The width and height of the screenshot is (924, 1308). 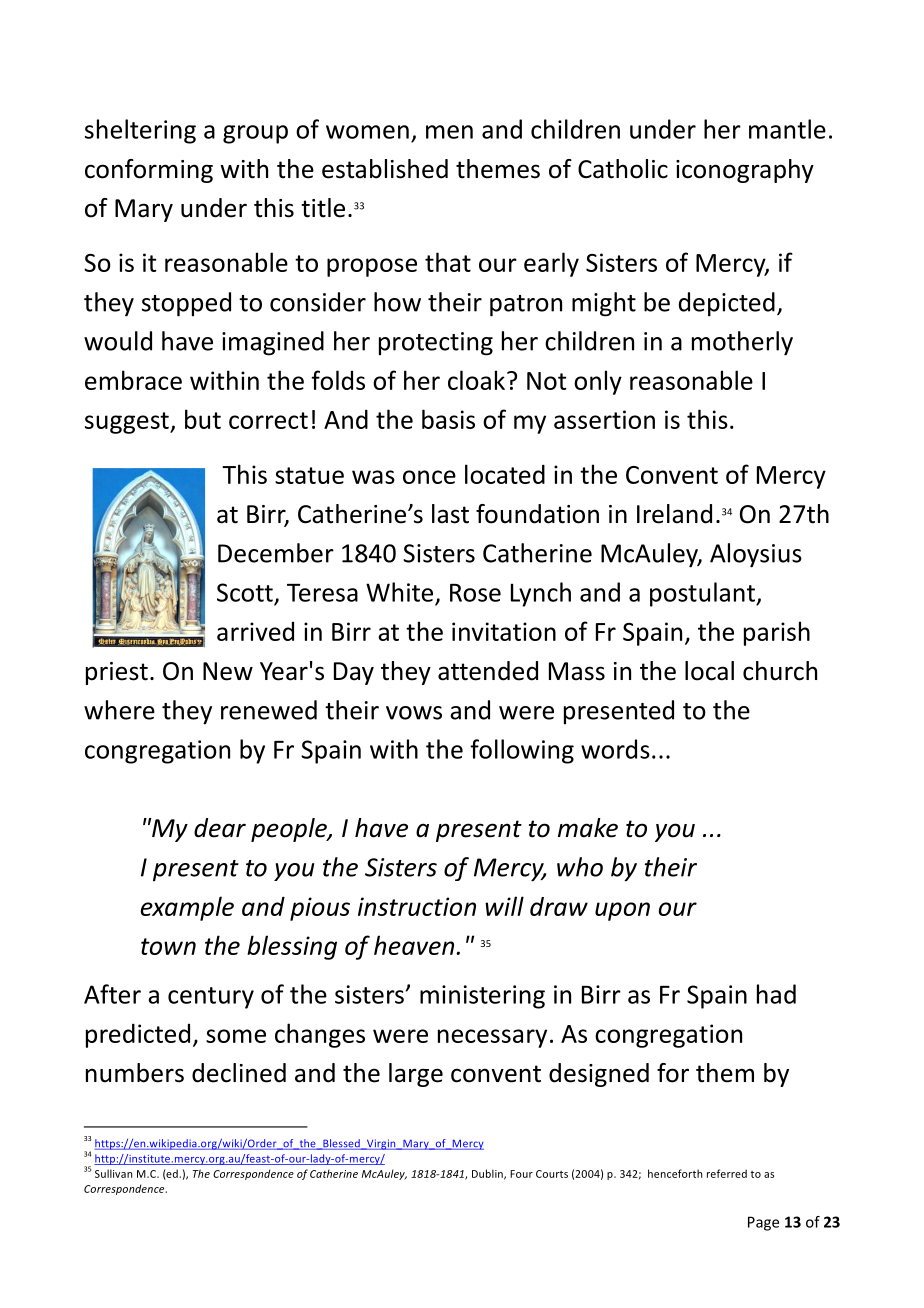 What do you see at coordinates (674, 514) in the screenshot?
I see `Ireland` at bounding box center [674, 514].
